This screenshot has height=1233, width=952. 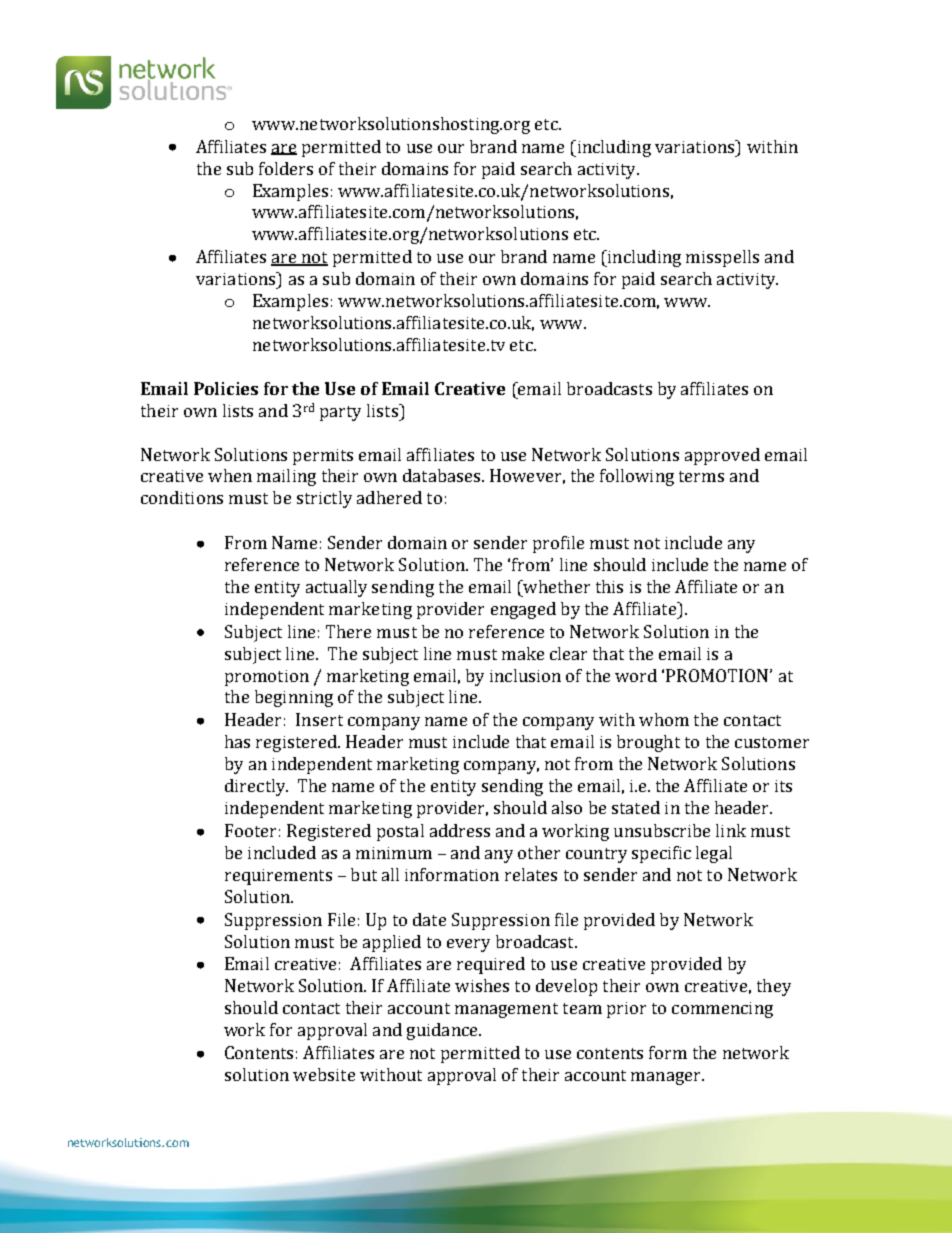 I want to click on word, so click(x=636, y=675).
